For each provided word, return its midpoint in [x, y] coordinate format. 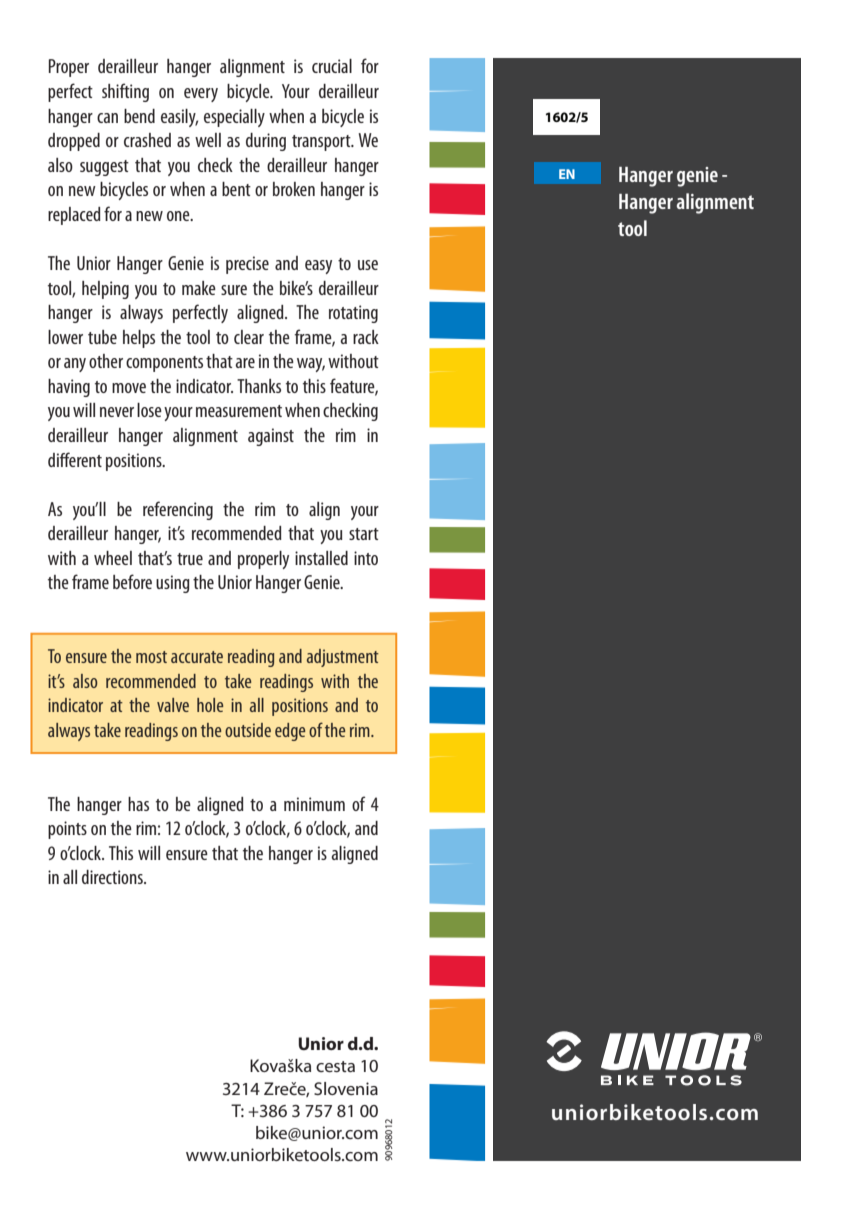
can [107, 118]
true [190, 559]
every [201, 95]
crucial [332, 66]
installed [321, 558]
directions [113, 877]
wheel [113, 558]
